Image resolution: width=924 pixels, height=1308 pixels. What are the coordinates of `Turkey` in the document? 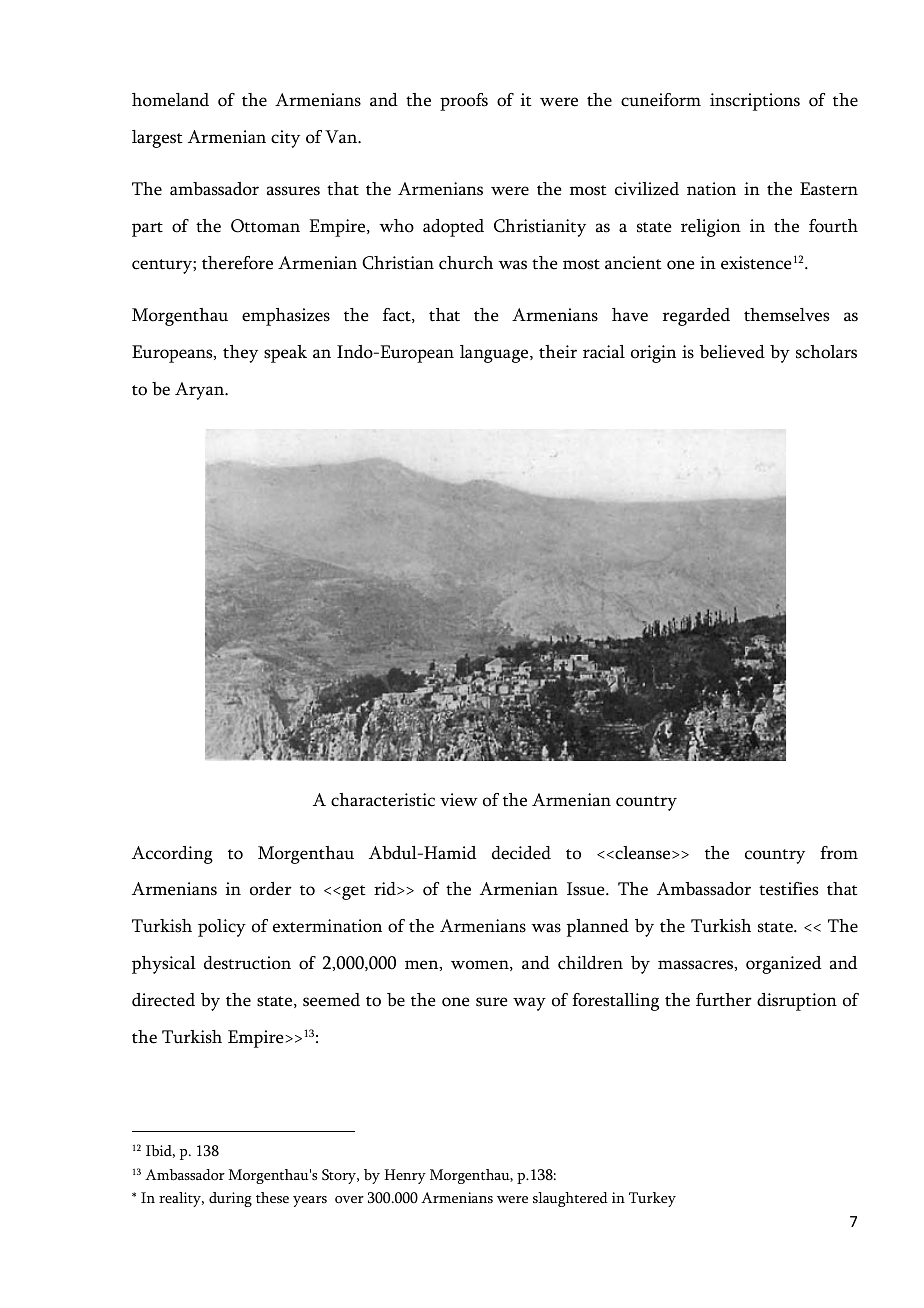 It's located at (652, 1199).
